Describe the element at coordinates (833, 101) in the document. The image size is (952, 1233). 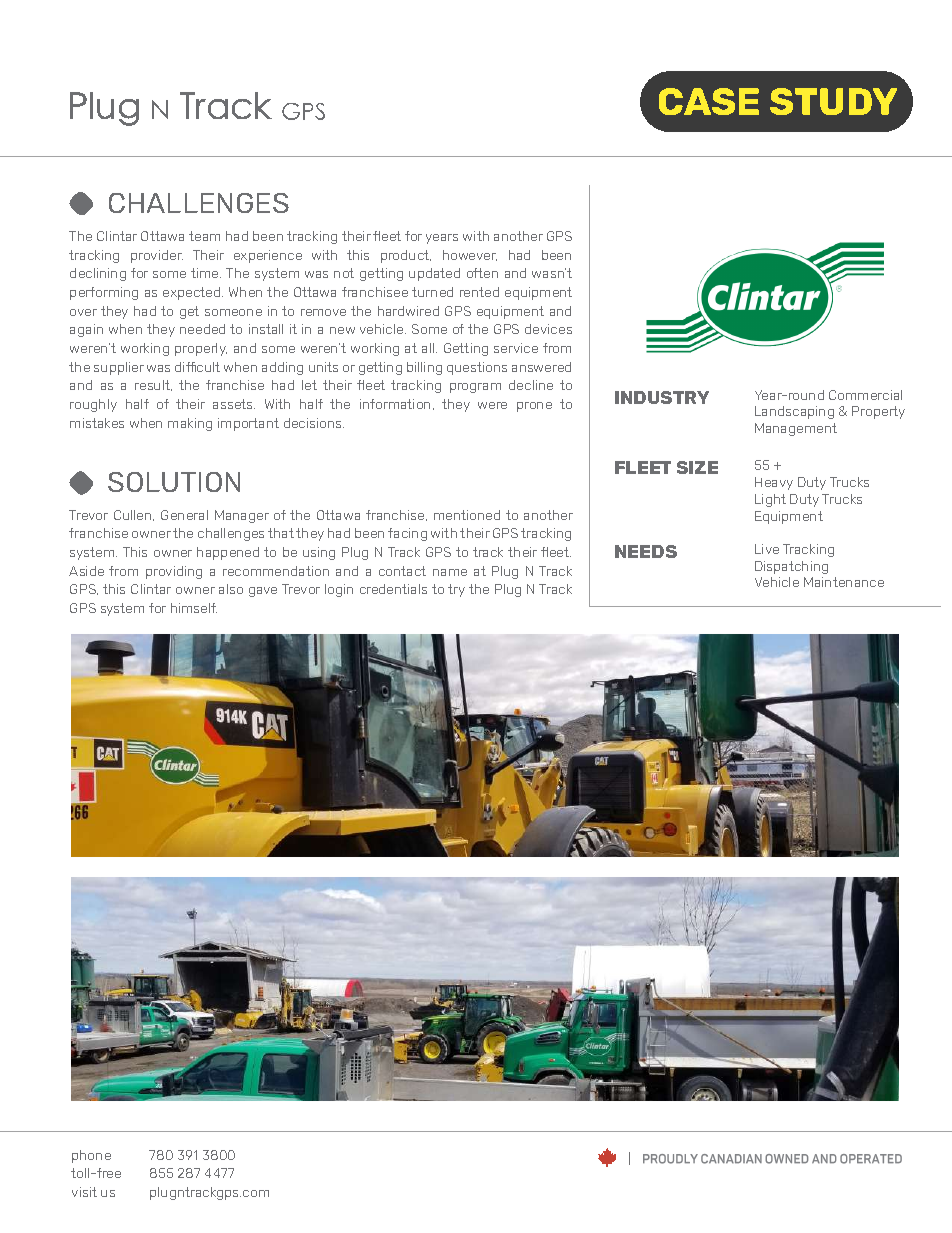
I see `STUDY` at that location.
